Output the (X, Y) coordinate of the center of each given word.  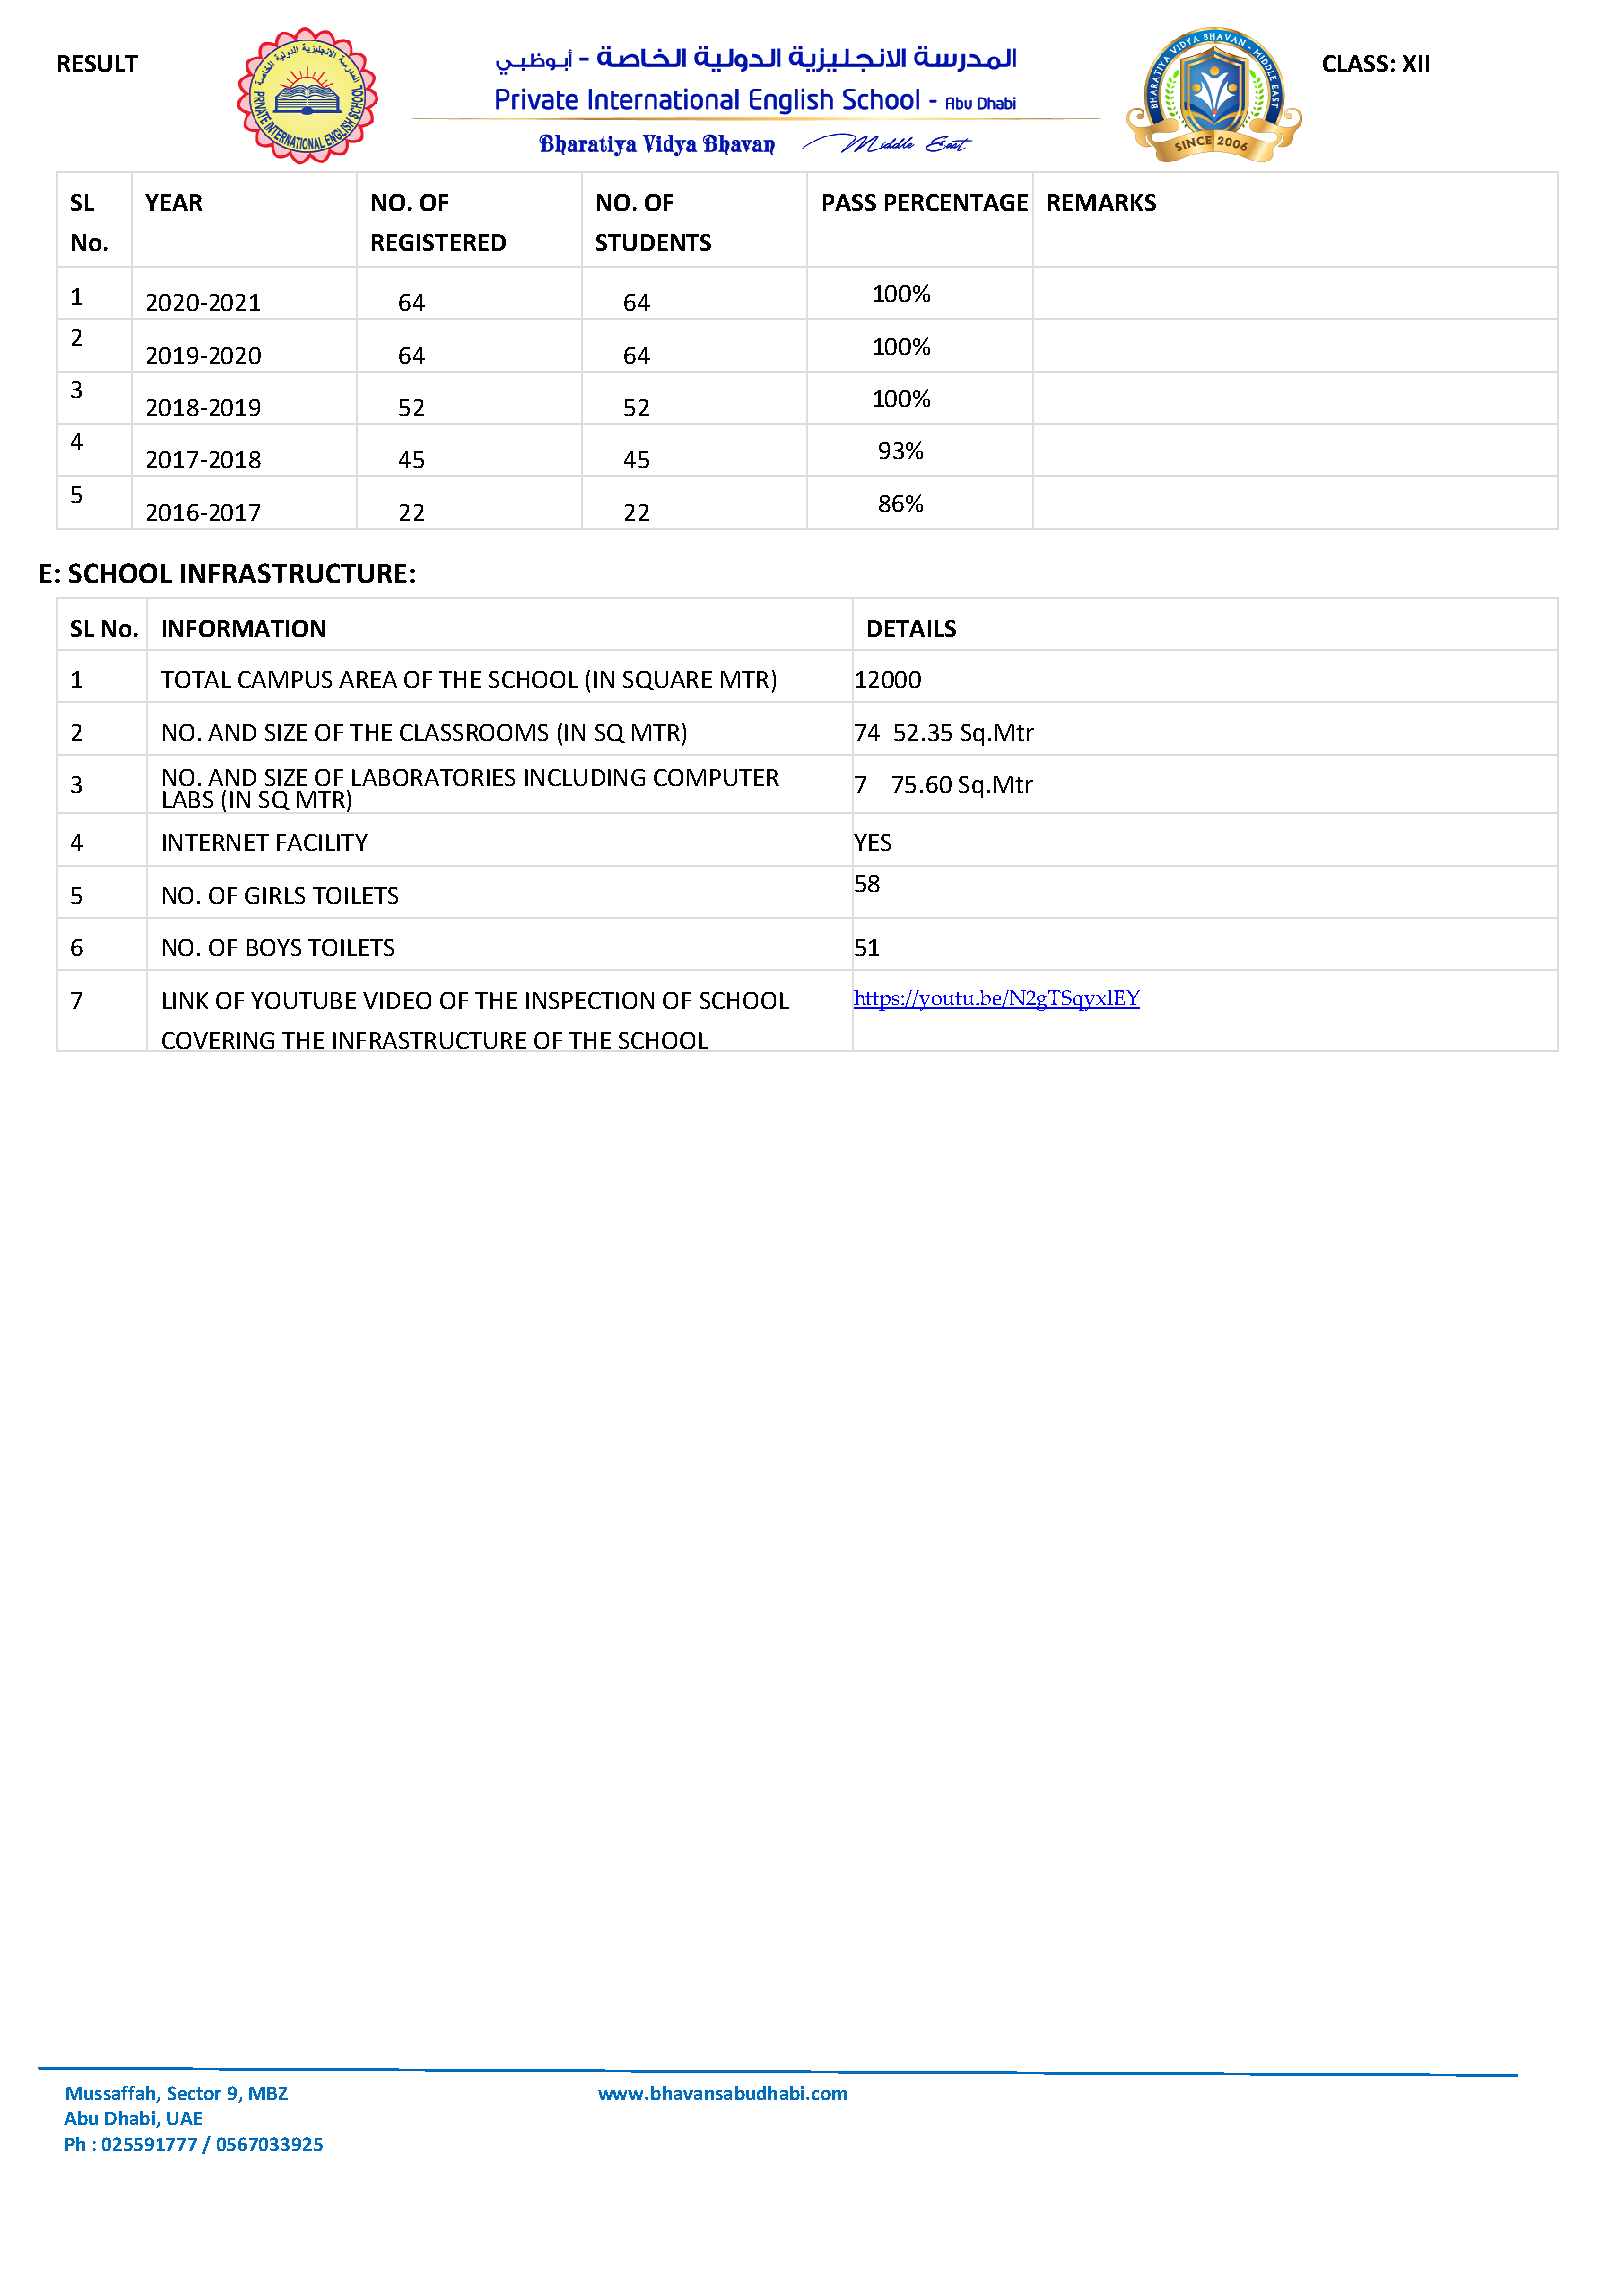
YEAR (173, 202)
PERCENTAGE (956, 202)
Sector (194, 2093)
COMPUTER (716, 777)
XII (1416, 63)
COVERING (218, 1040)
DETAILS (912, 628)
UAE (184, 2118)
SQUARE (667, 680)
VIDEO (397, 1000)
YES (872, 842)
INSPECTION (590, 1000)
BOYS (274, 947)
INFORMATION (244, 628)
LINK (185, 1000)
